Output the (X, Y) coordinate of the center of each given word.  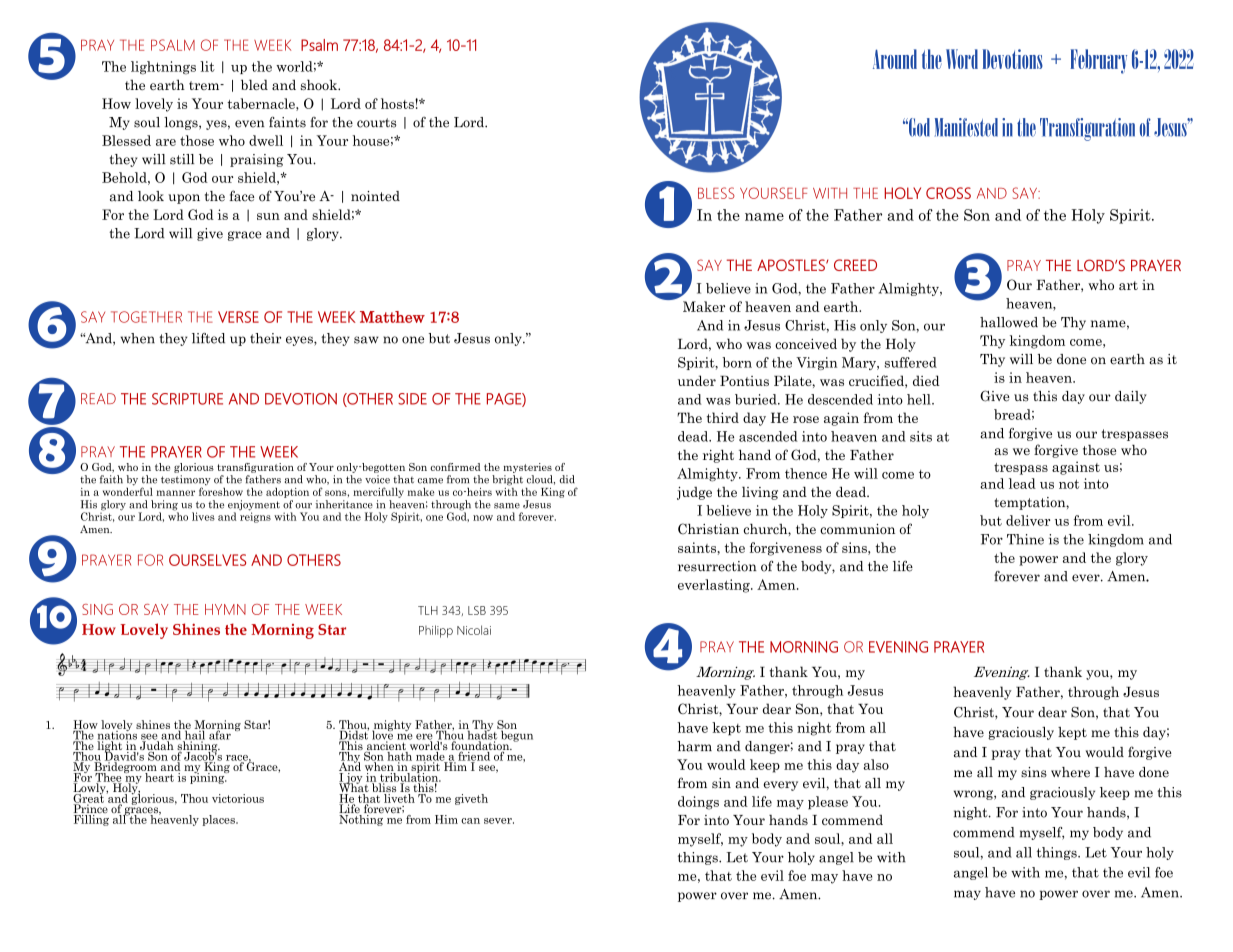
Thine (1025, 539)
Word (962, 59)
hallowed (1009, 322)
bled (254, 84)
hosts (398, 103)
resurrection (717, 566)
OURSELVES (207, 560)
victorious (238, 798)
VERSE (238, 317)
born (737, 362)
